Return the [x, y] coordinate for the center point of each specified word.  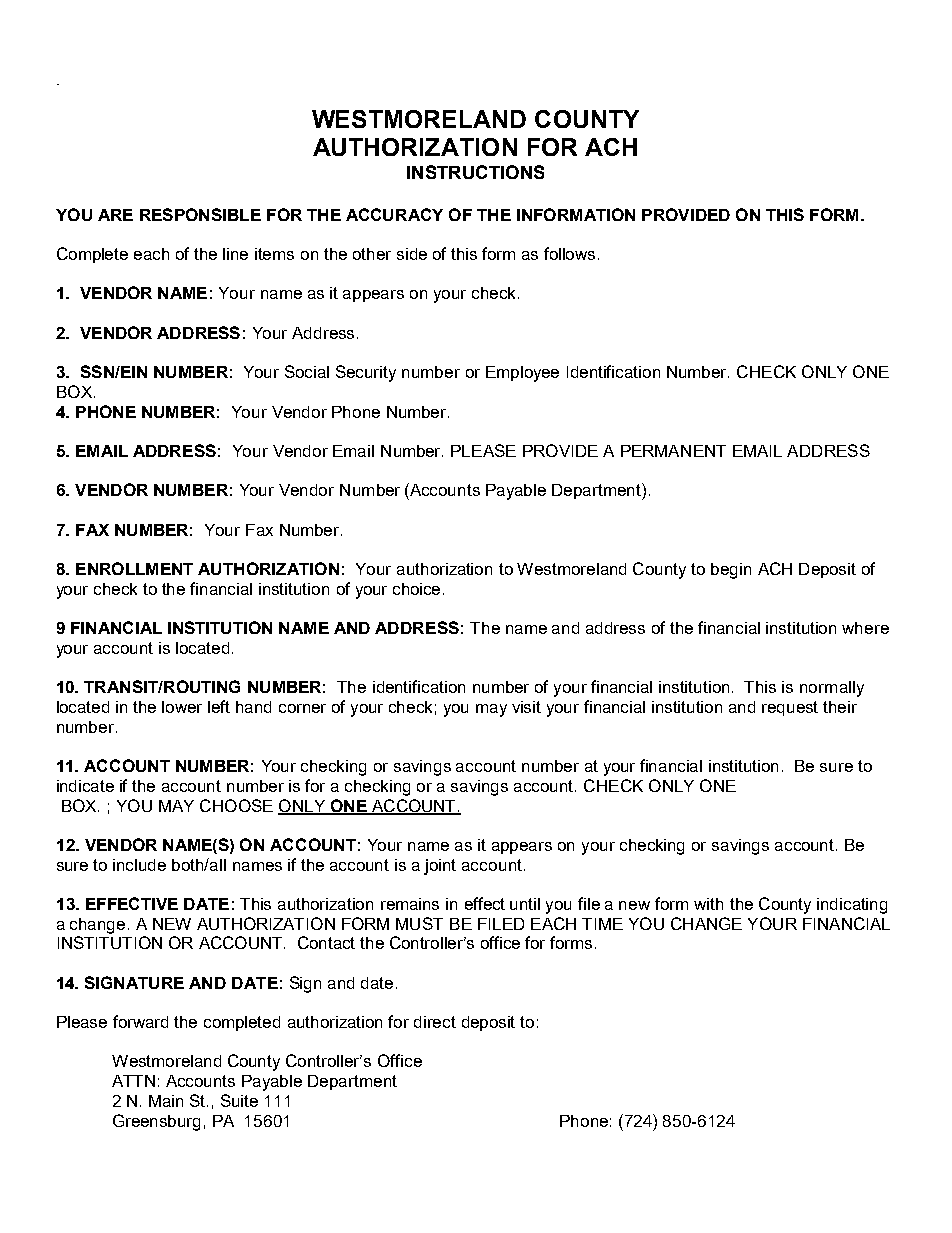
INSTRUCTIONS [475, 172]
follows [569, 253]
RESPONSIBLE [200, 214]
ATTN [133, 1081]
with [708, 904]
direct [435, 1022]
